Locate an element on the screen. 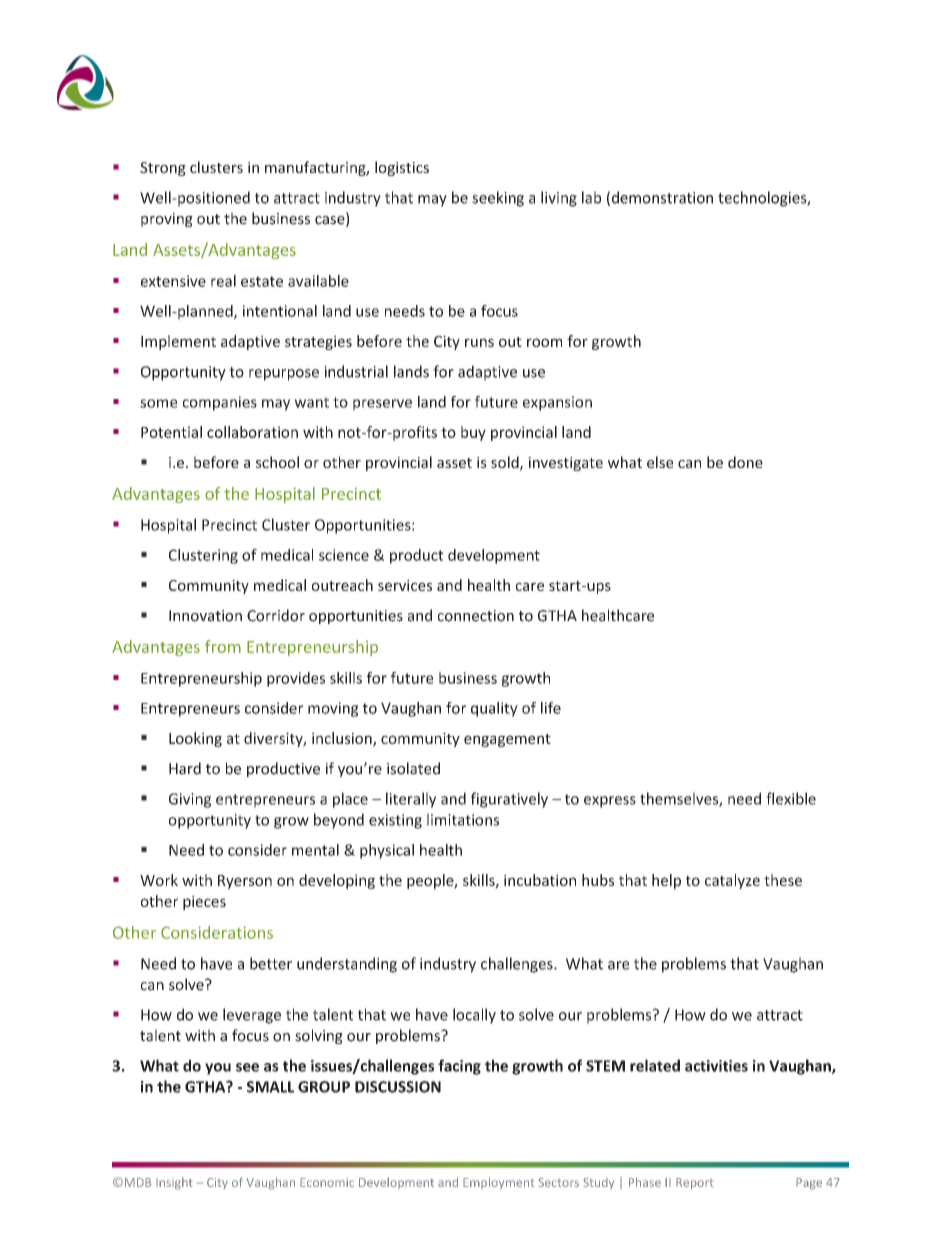 The image size is (952, 1233). living is located at coordinates (559, 199).
